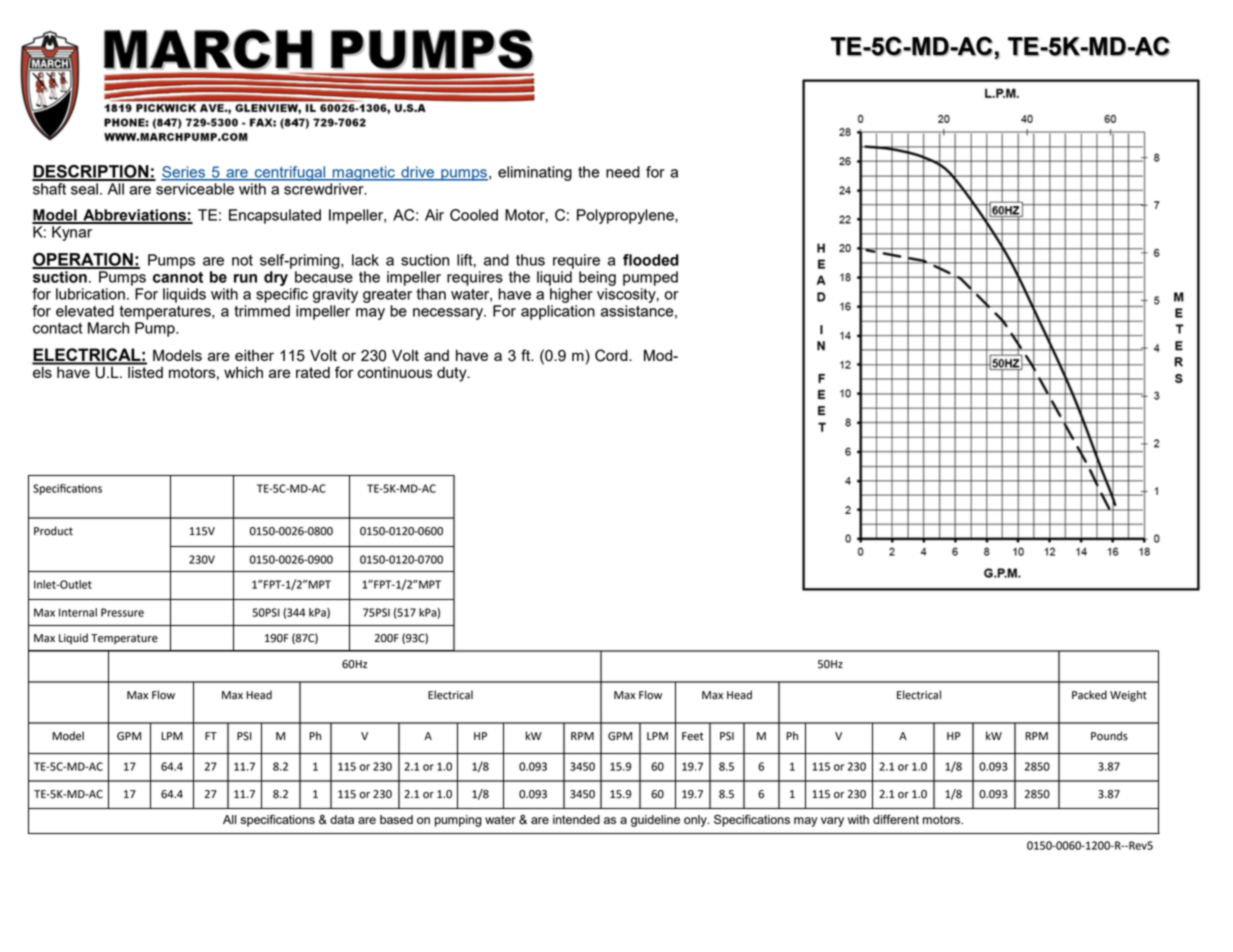 This screenshot has width=1233, height=952. I want to click on Packed, so click(1089, 695).
